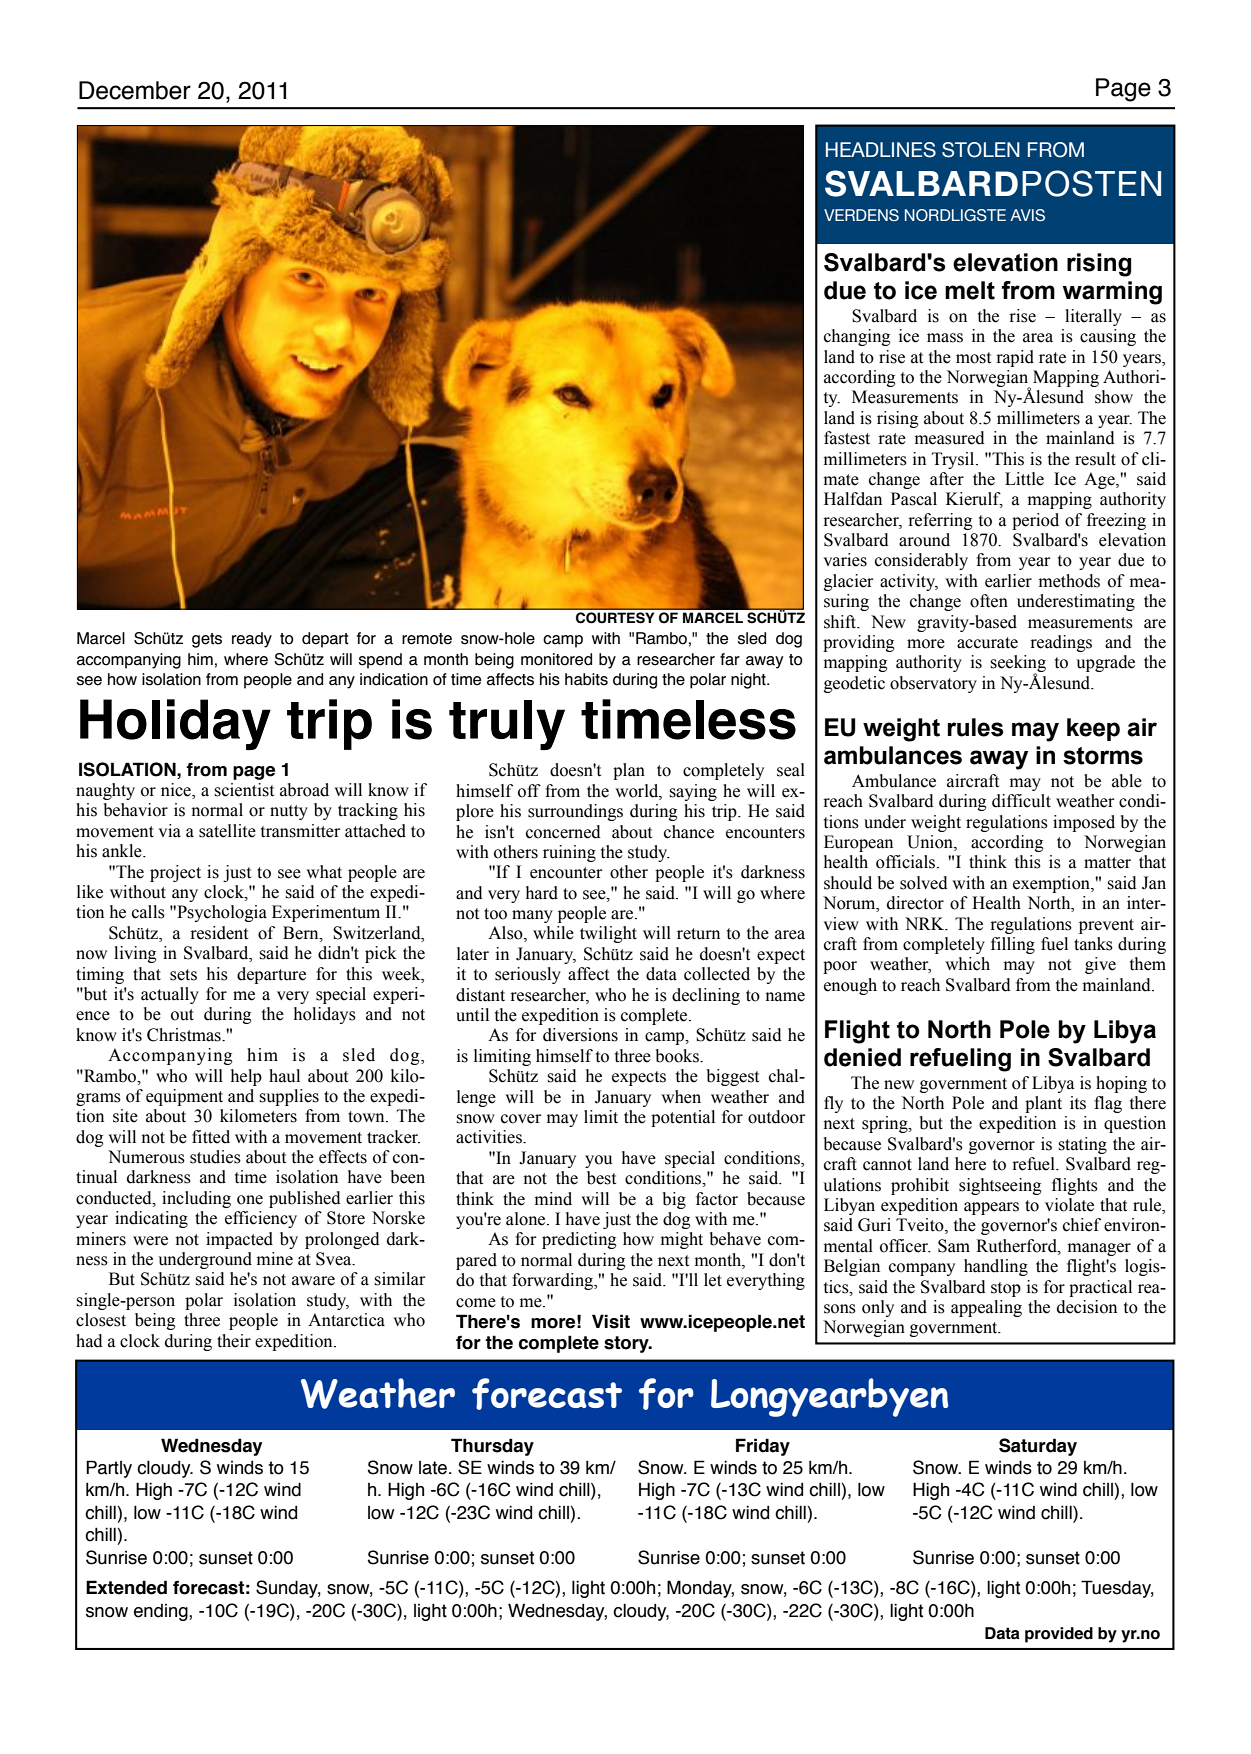  Describe the element at coordinates (881, 150) in the document. I see `HEADLINES` at that location.
